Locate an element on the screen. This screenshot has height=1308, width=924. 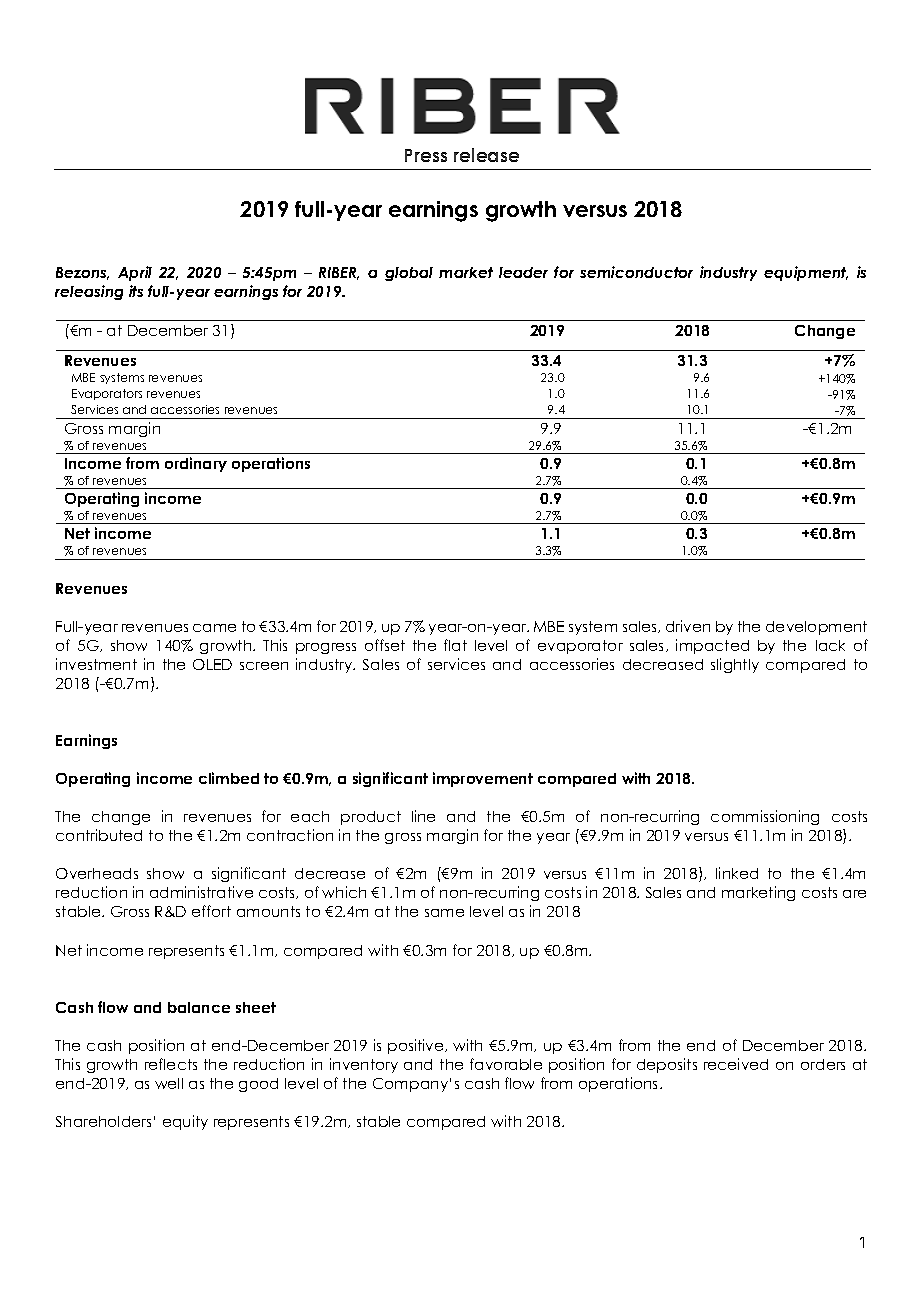
flat is located at coordinates (455, 645).
